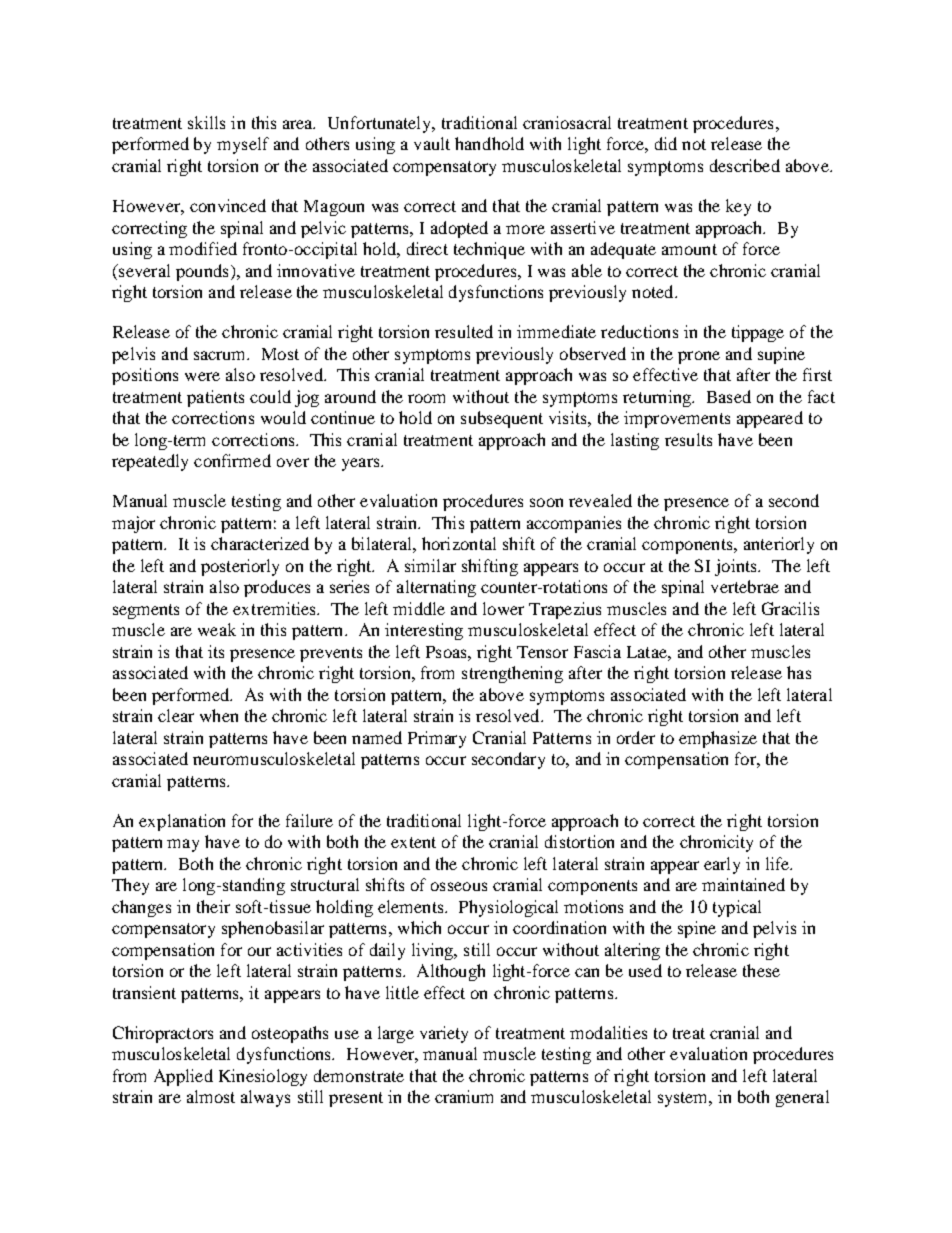 Image resolution: width=952 pixels, height=1233 pixels. I want to click on early, so click(722, 865).
